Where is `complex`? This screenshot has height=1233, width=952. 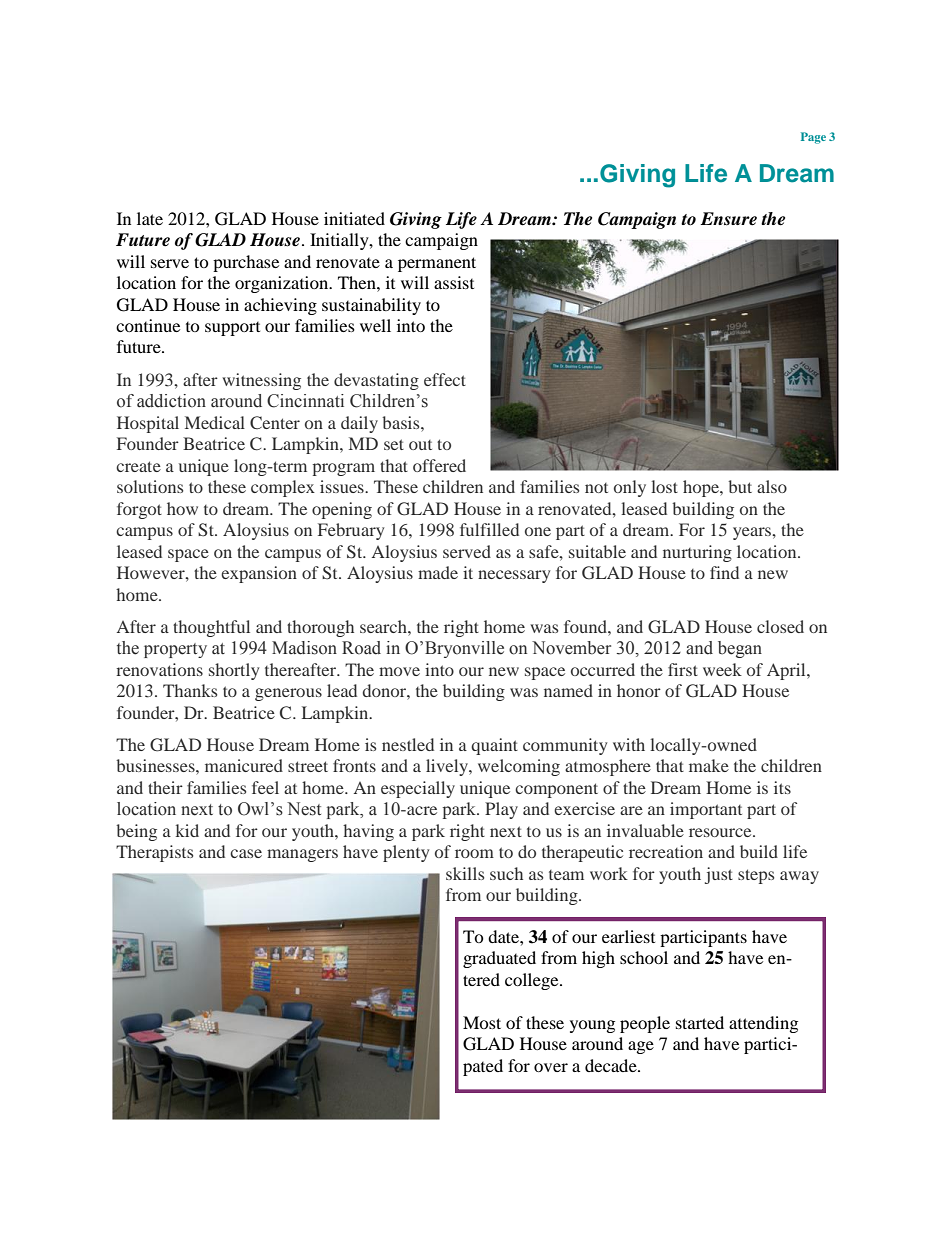
complex is located at coordinates (283, 488).
